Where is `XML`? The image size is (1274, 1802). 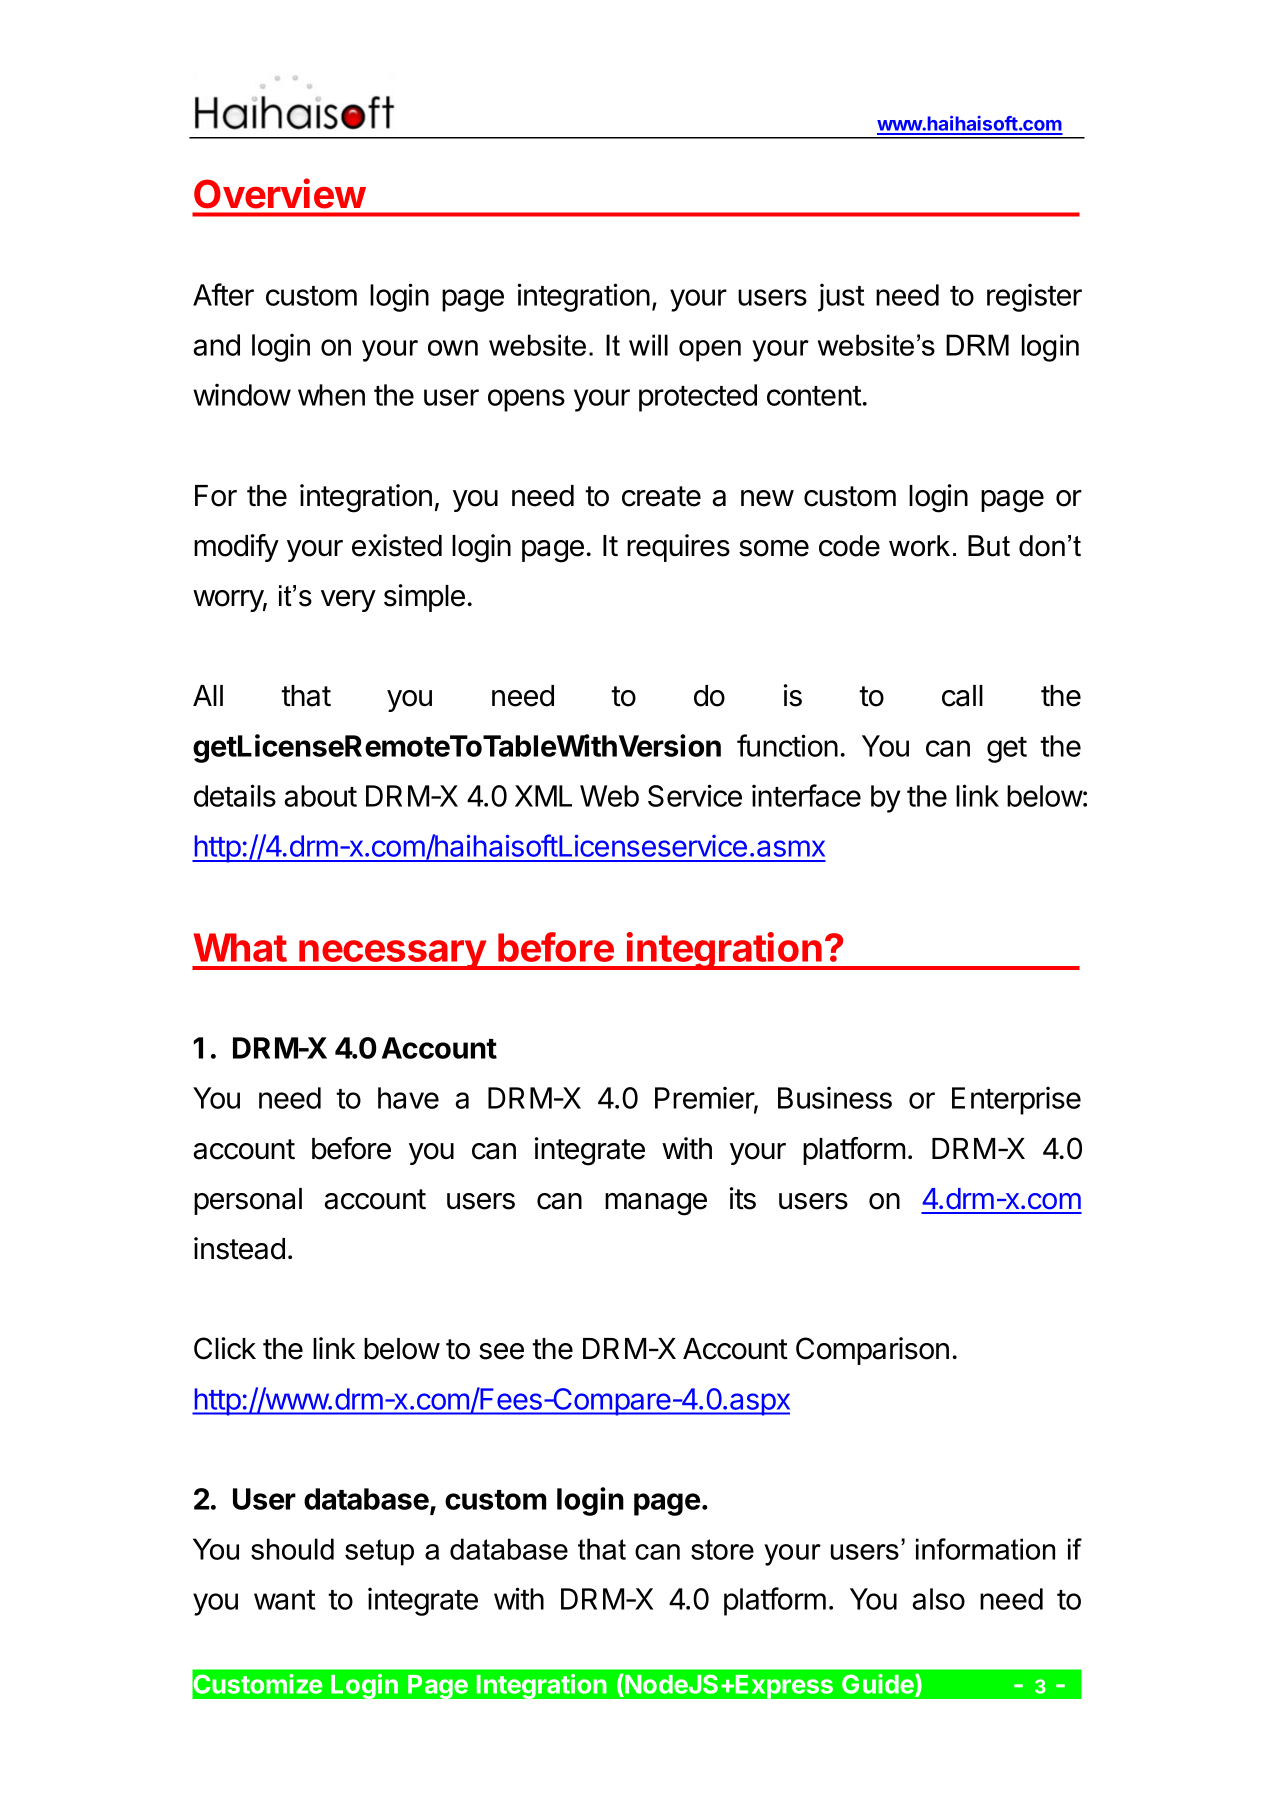
XML is located at coordinates (543, 796).
